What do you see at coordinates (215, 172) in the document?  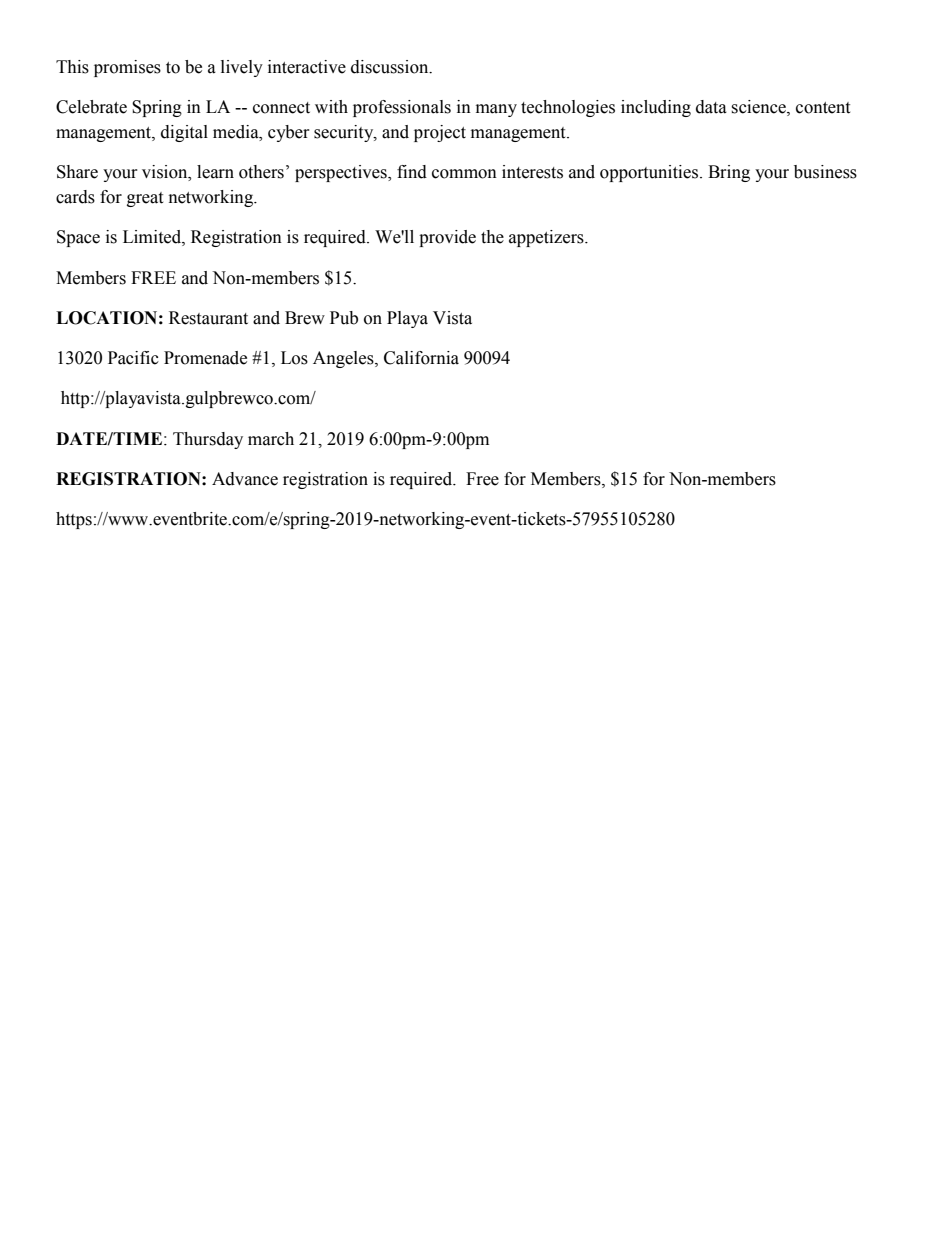 I see `learn` at bounding box center [215, 172].
